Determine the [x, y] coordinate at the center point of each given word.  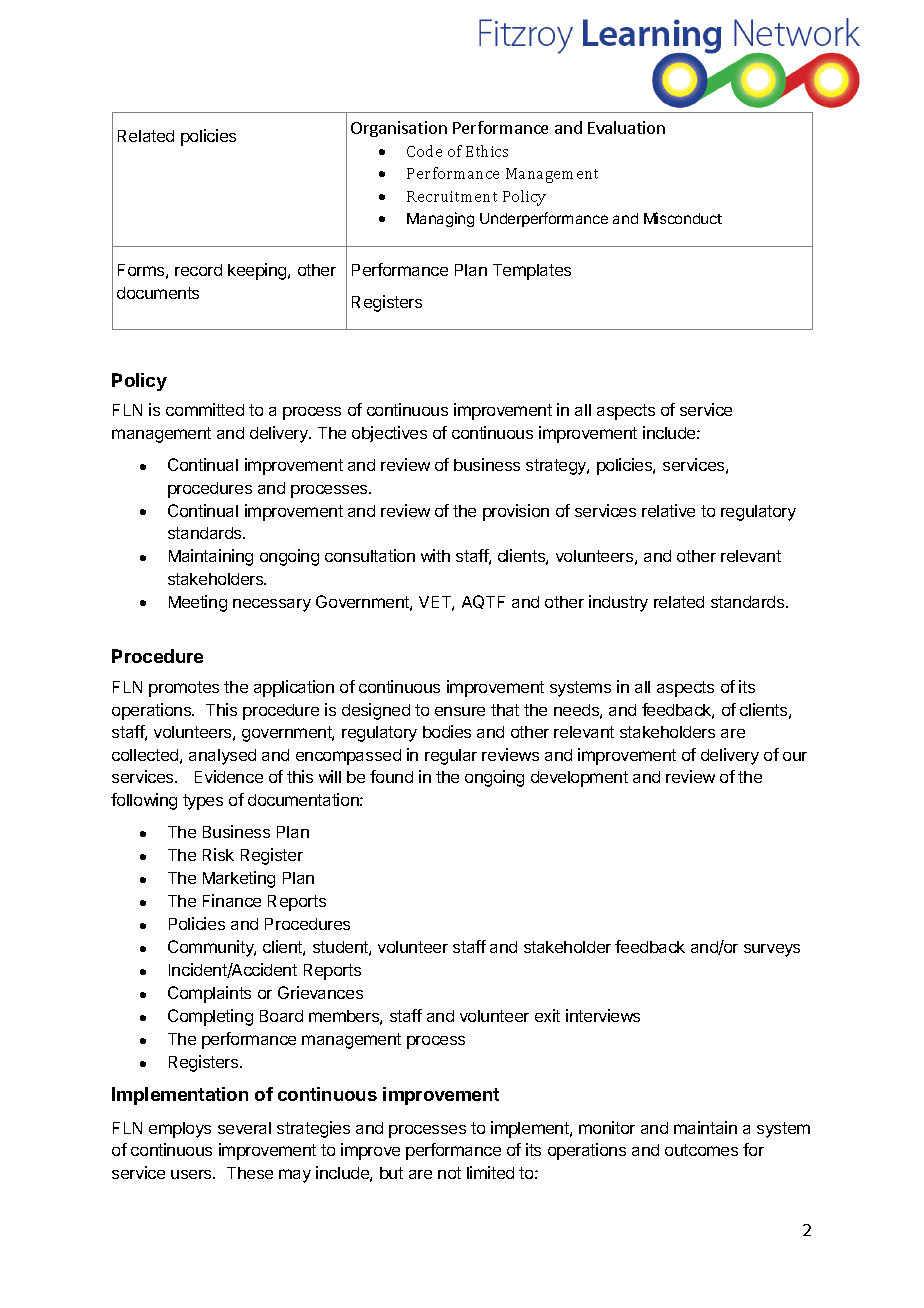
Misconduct [683, 218]
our [795, 756]
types [203, 802]
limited [490, 1172]
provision [516, 512]
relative [668, 510]
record [198, 270]
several [244, 1128]
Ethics [487, 151]
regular [451, 757]
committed [205, 409]
